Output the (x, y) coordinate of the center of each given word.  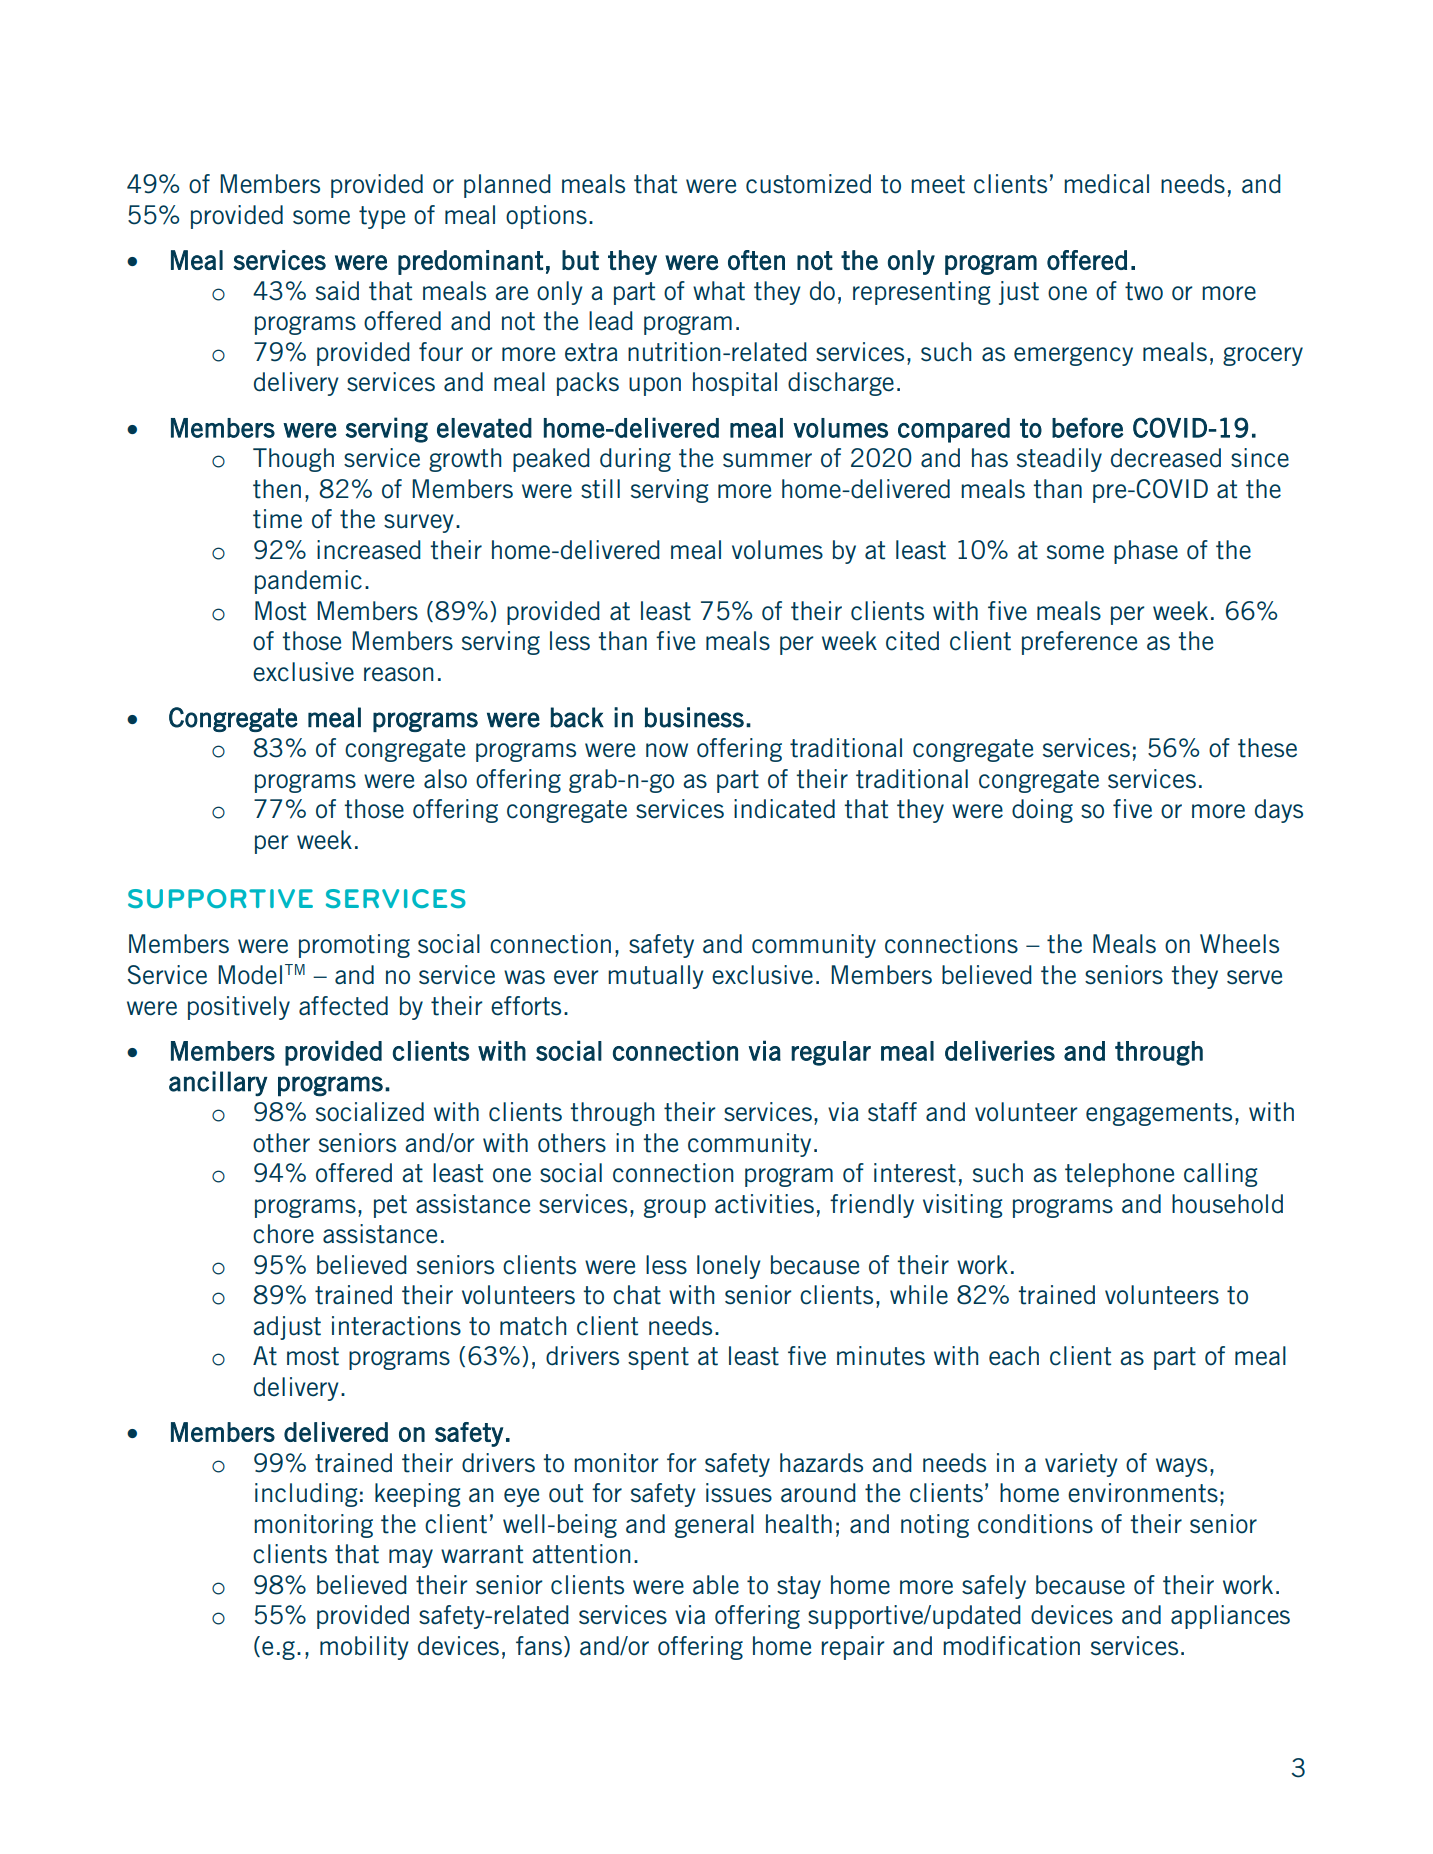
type (382, 217)
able (716, 1585)
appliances (1230, 1617)
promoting (354, 946)
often (756, 260)
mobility (364, 1648)
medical (1106, 184)
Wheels (1239, 944)
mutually (656, 977)
